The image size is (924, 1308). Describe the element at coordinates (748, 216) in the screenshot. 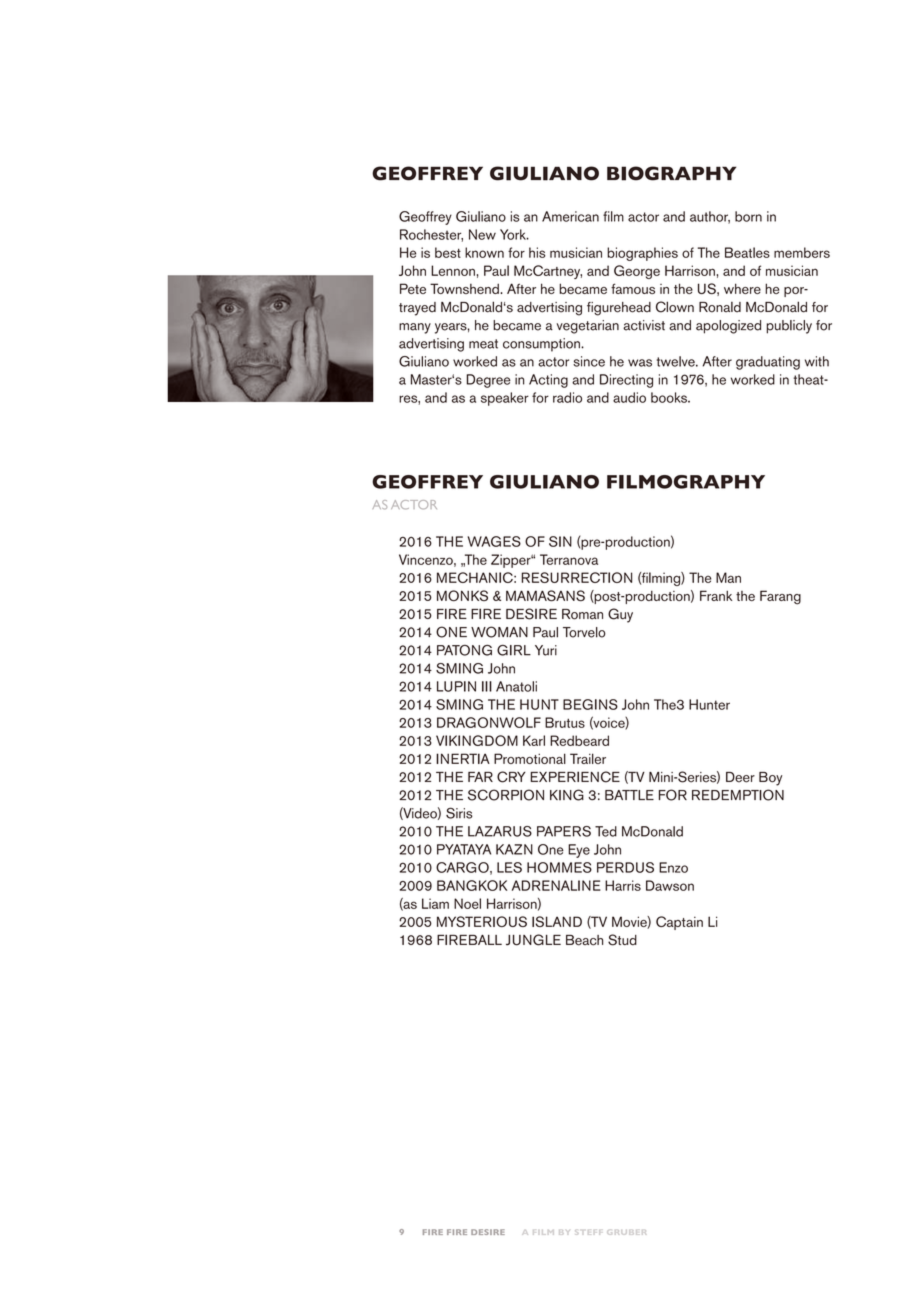

I see `born` at that location.
